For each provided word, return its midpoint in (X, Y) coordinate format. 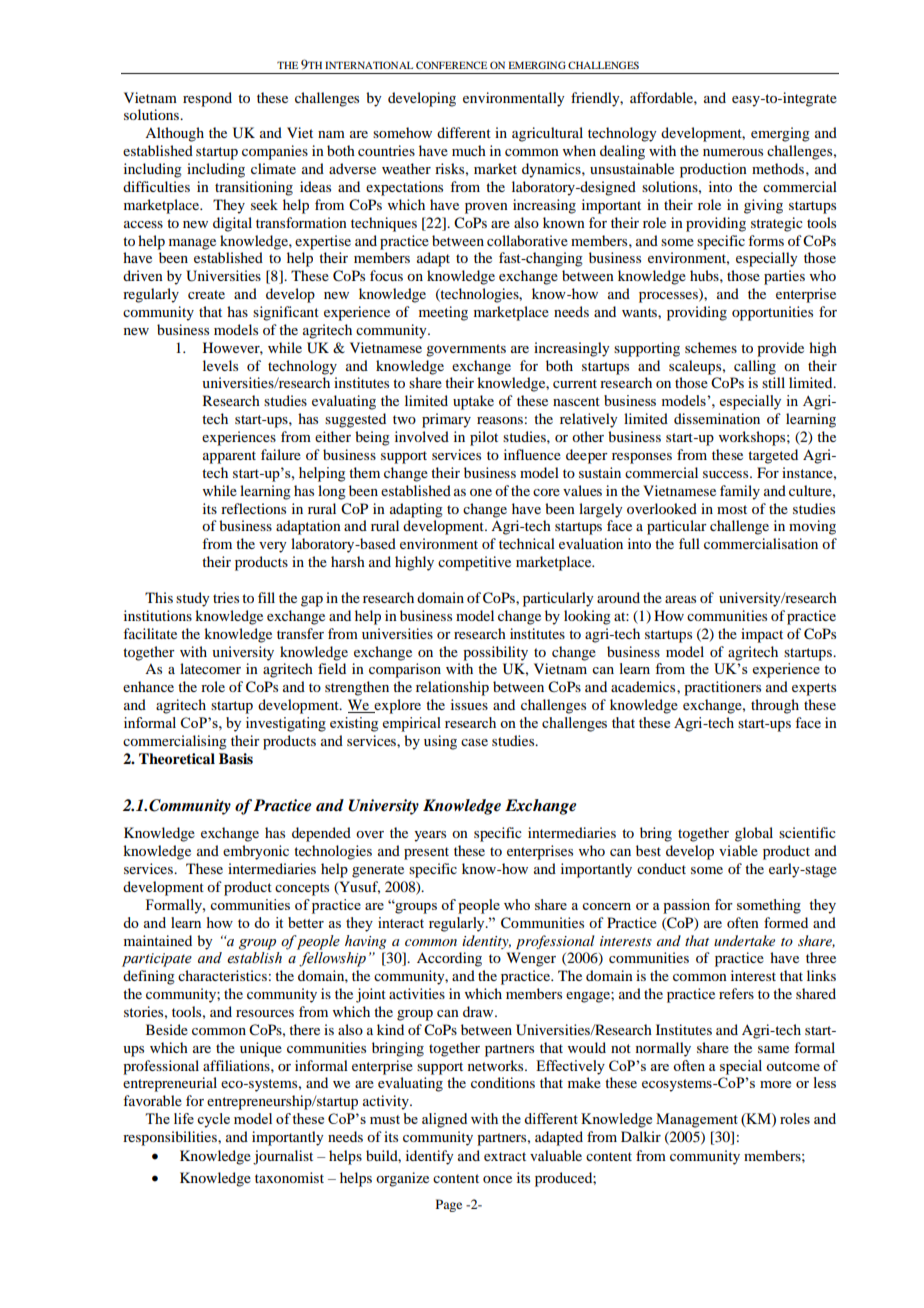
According (449, 959)
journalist (283, 1157)
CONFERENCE (451, 65)
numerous (733, 152)
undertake (744, 940)
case (474, 742)
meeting (443, 313)
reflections (253, 508)
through (775, 706)
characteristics (222, 975)
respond (207, 99)
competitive (474, 563)
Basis (236, 758)
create (206, 294)
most (732, 509)
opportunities (772, 313)
